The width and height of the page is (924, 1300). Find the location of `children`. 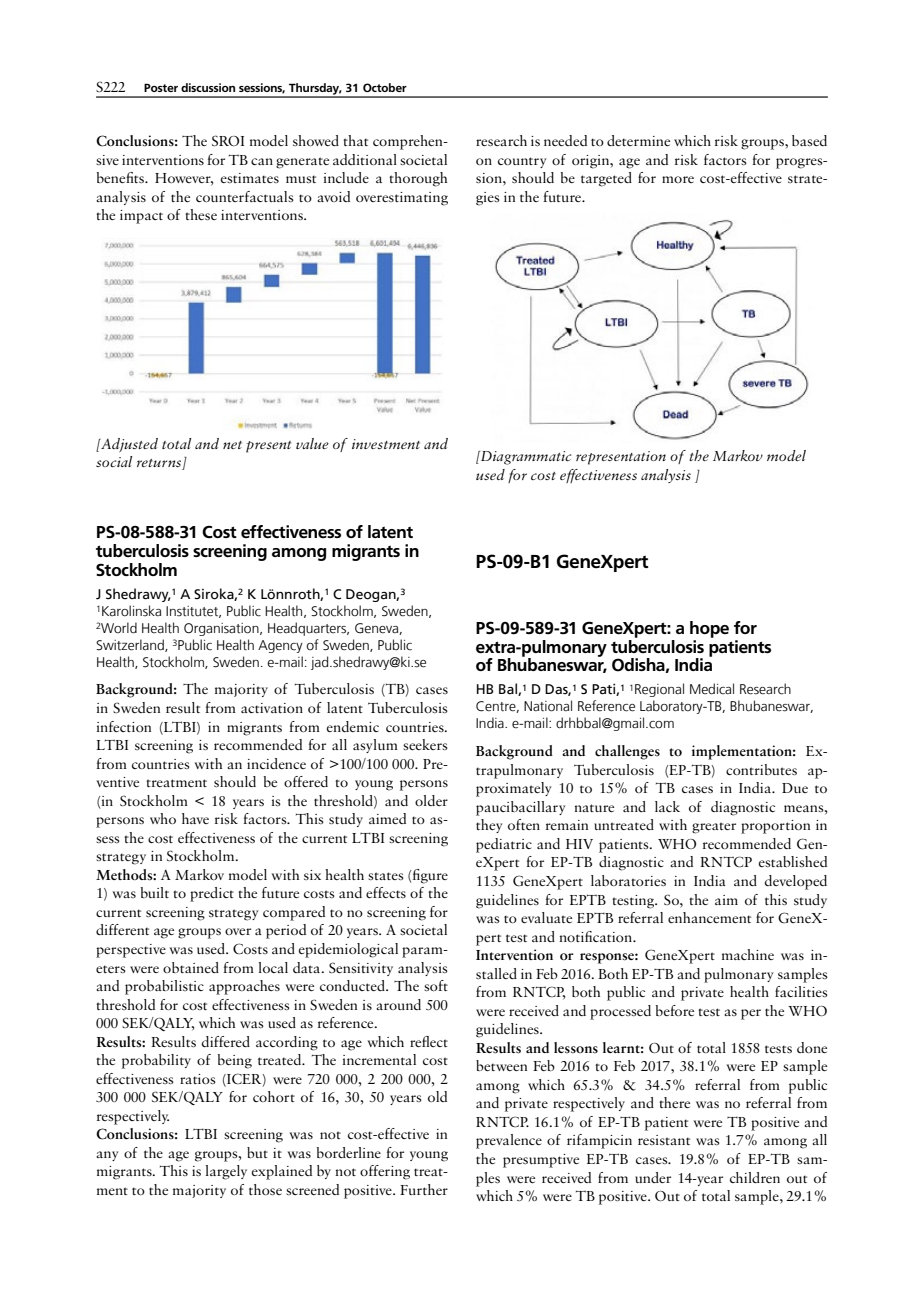

children is located at coordinates (755, 1177).
